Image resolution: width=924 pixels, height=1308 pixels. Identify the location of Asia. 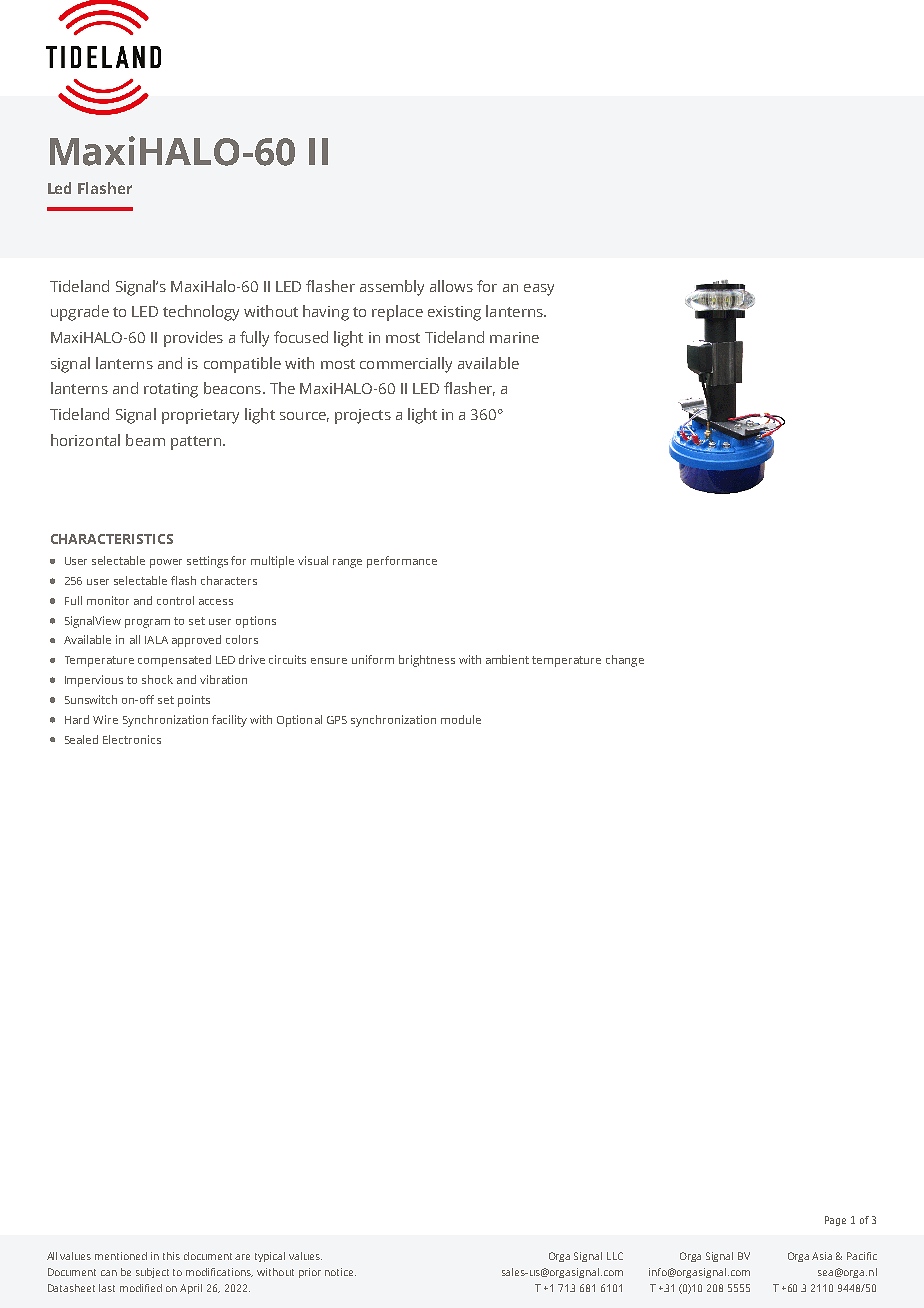
(822, 1256).
